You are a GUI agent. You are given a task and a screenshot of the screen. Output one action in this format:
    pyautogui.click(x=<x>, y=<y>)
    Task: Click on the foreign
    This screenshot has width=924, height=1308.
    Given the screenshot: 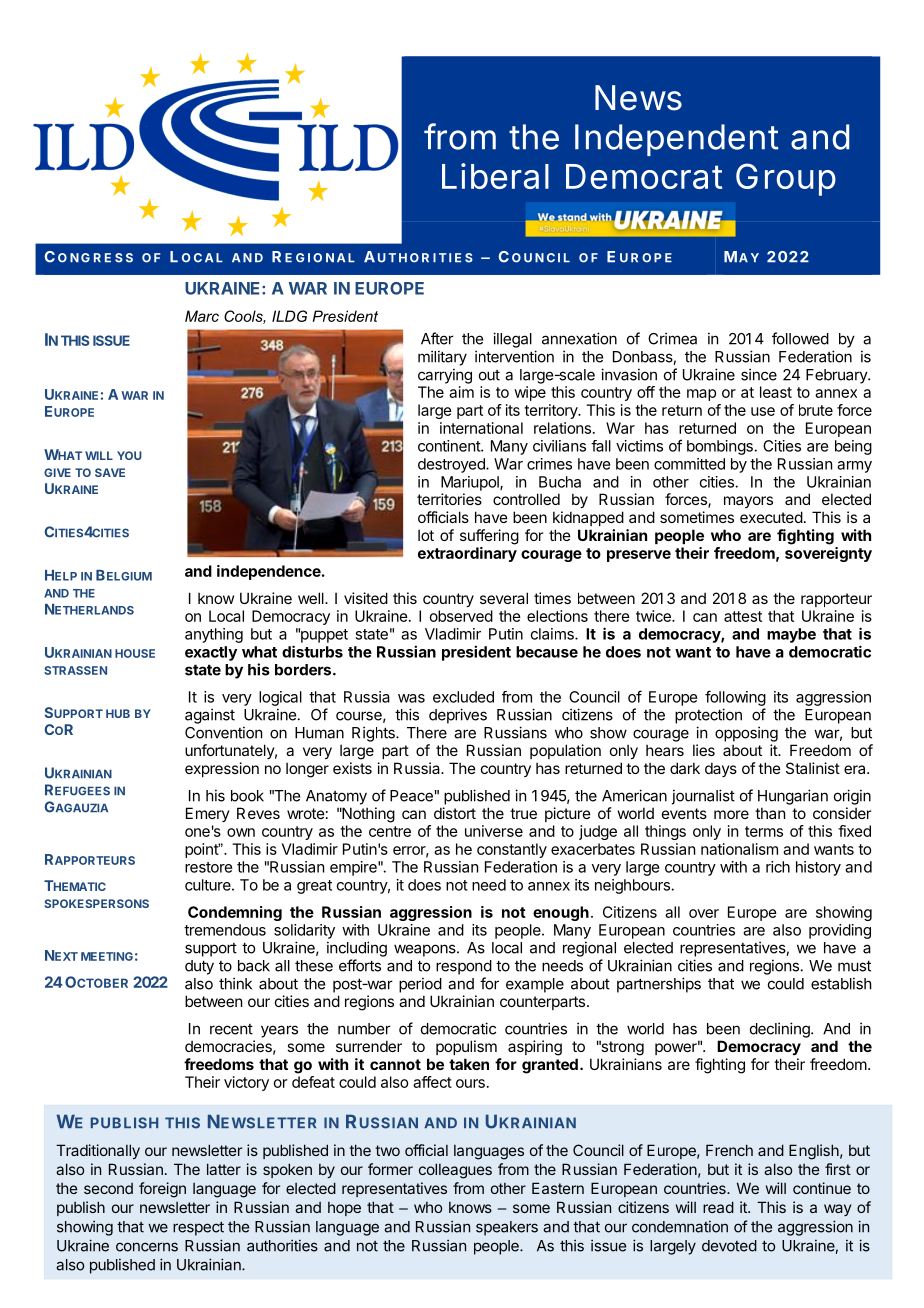 What is the action you would take?
    pyautogui.click(x=162, y=1190)
